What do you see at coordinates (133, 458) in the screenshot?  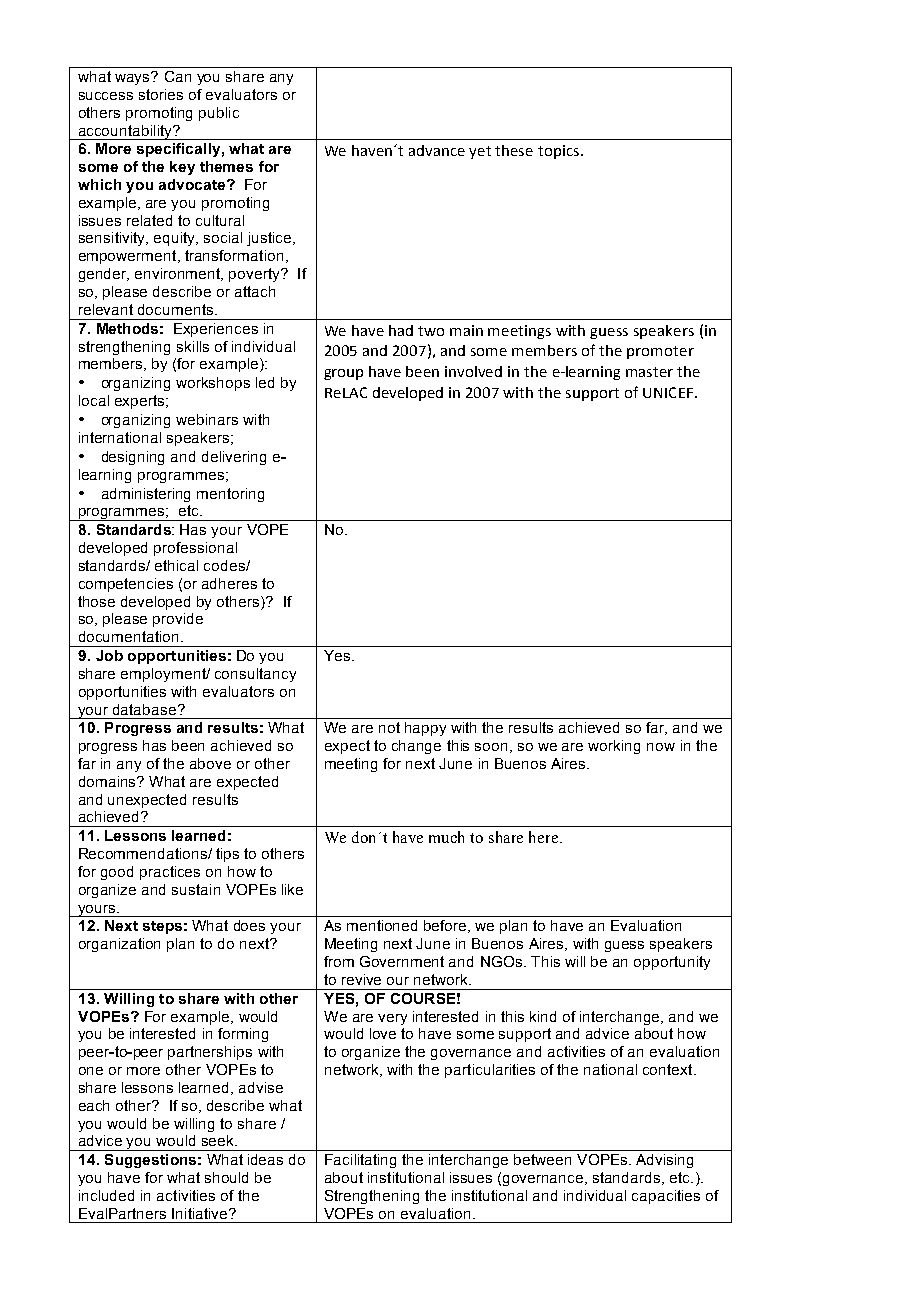 I see `designing` at bounding box center [133, 458].
